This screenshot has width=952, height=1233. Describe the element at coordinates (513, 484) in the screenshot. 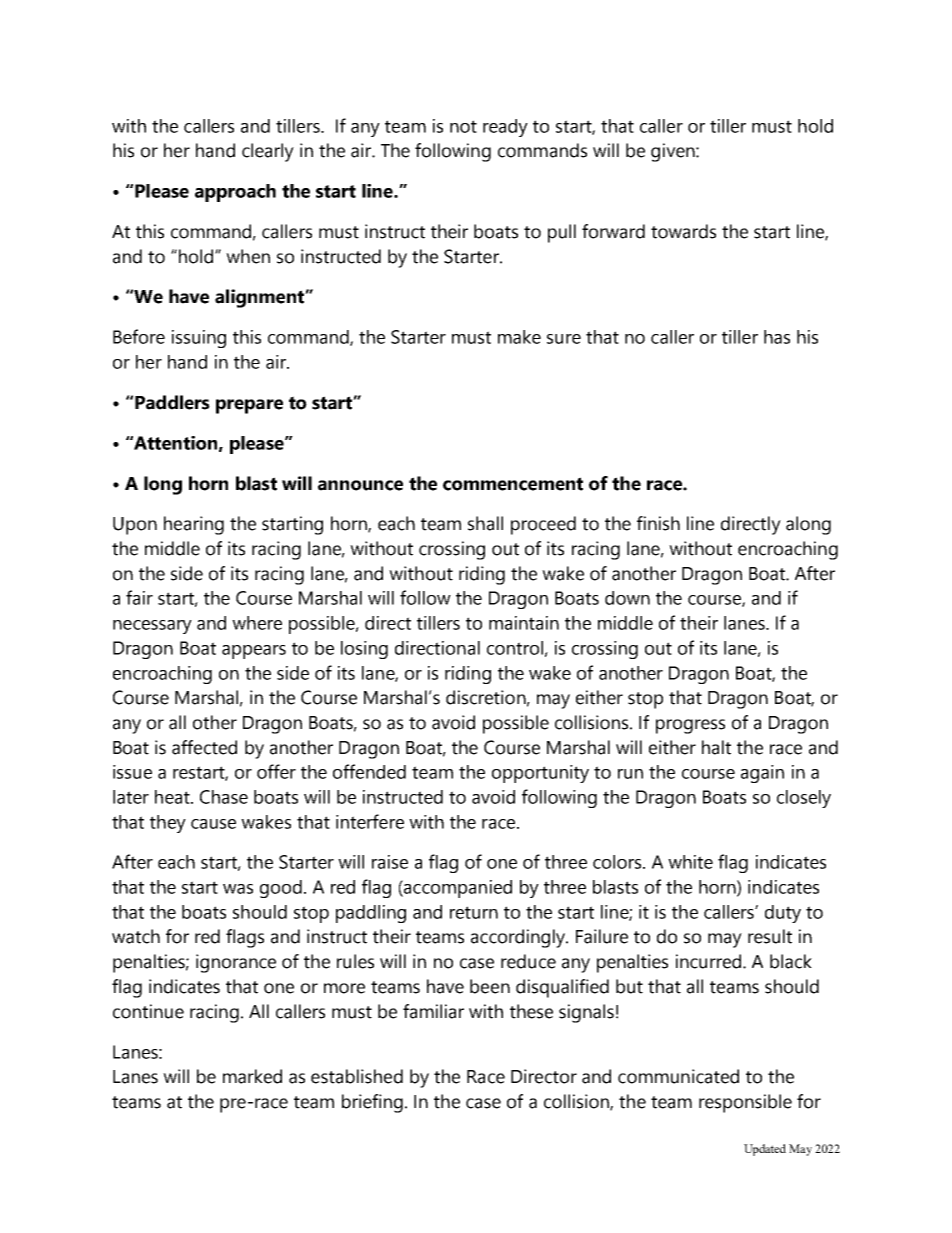

I see `commencement` at that location.
